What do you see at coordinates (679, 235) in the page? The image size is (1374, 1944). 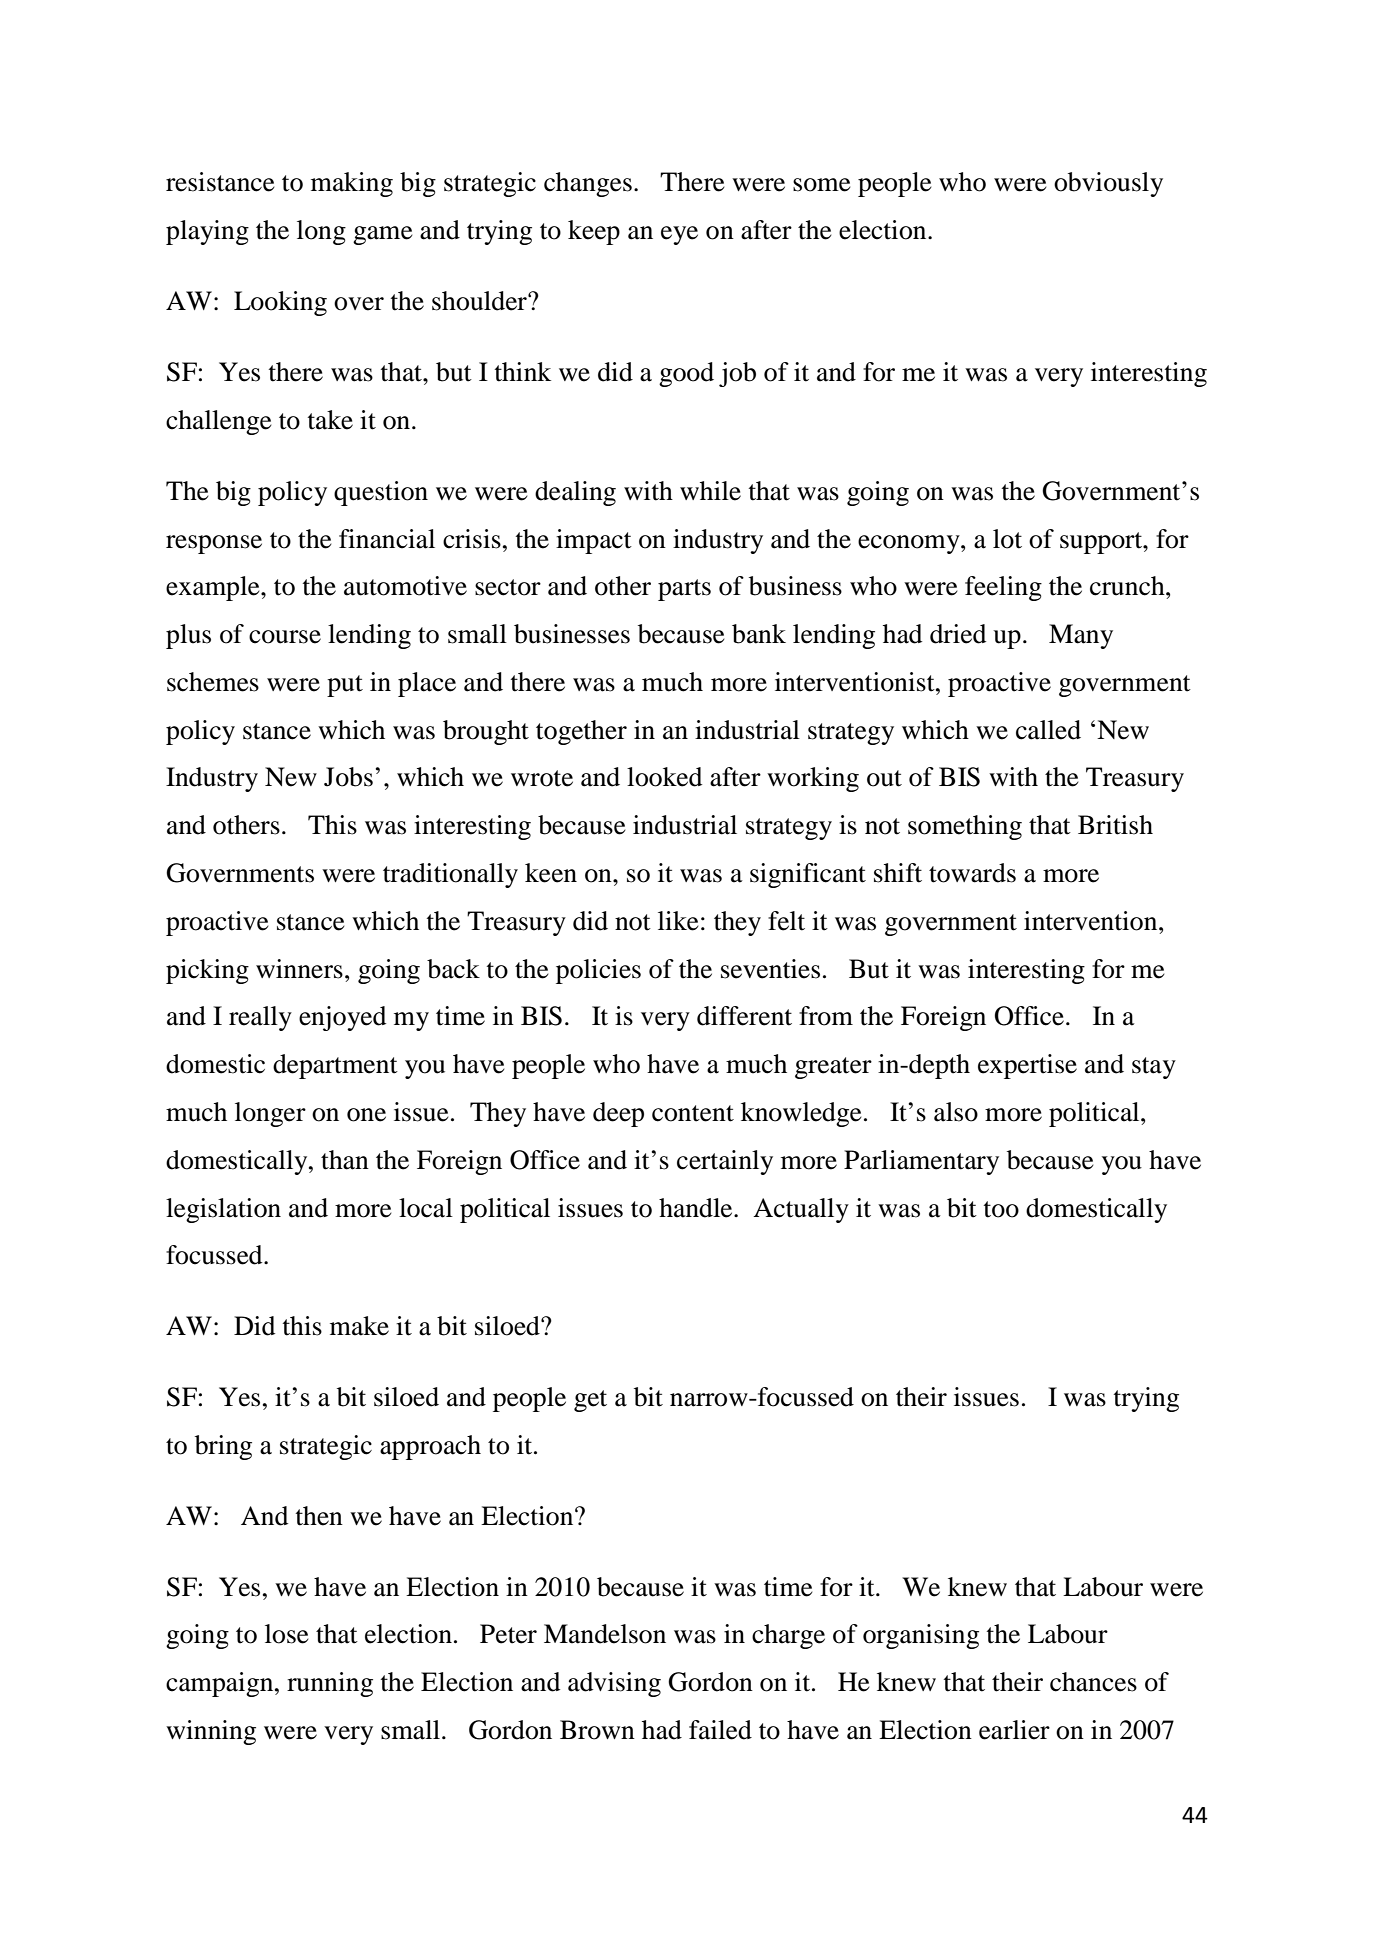 I see `eye` at bounding box center [679, 235].
